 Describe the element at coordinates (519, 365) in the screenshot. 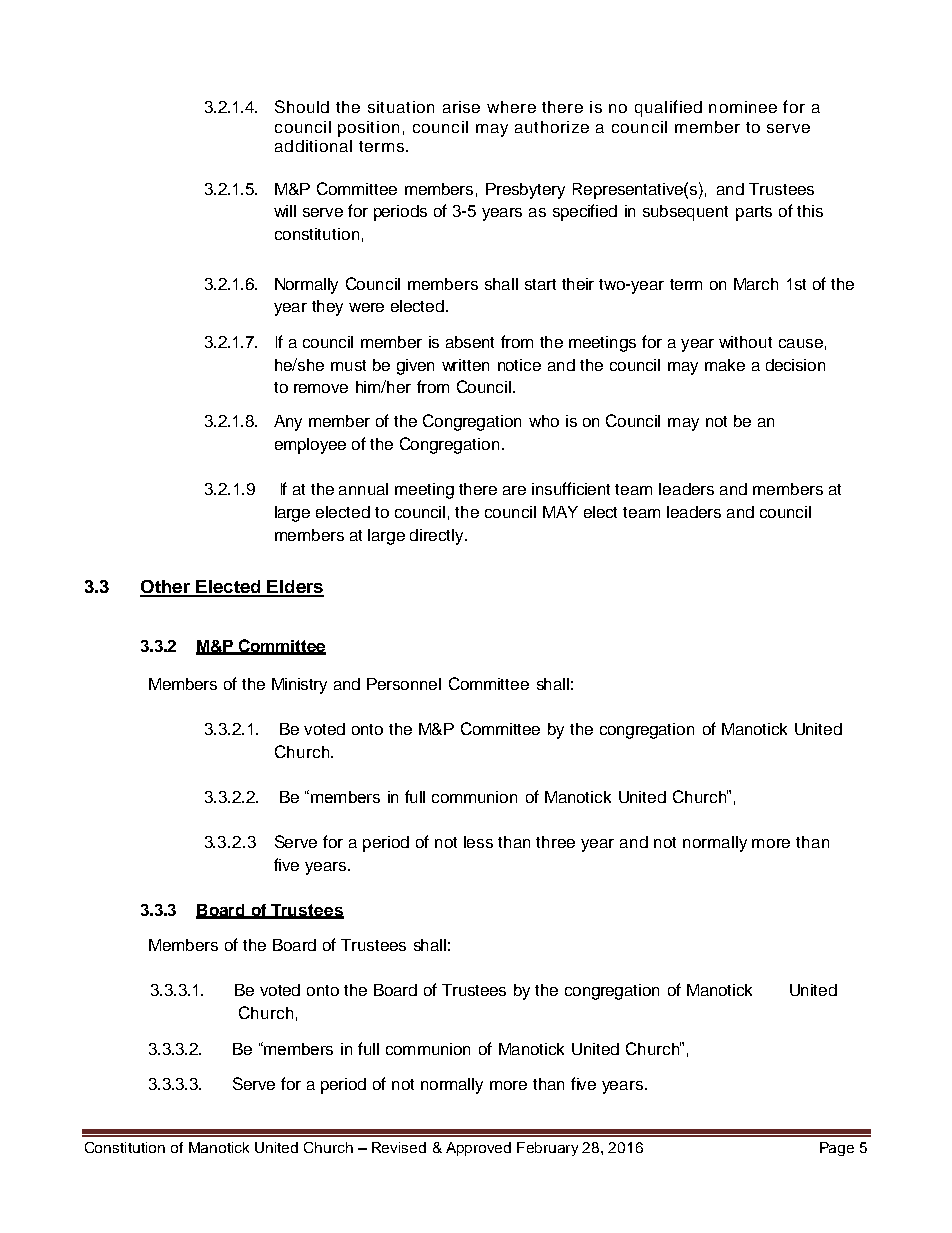

I see `notice` at that location.
